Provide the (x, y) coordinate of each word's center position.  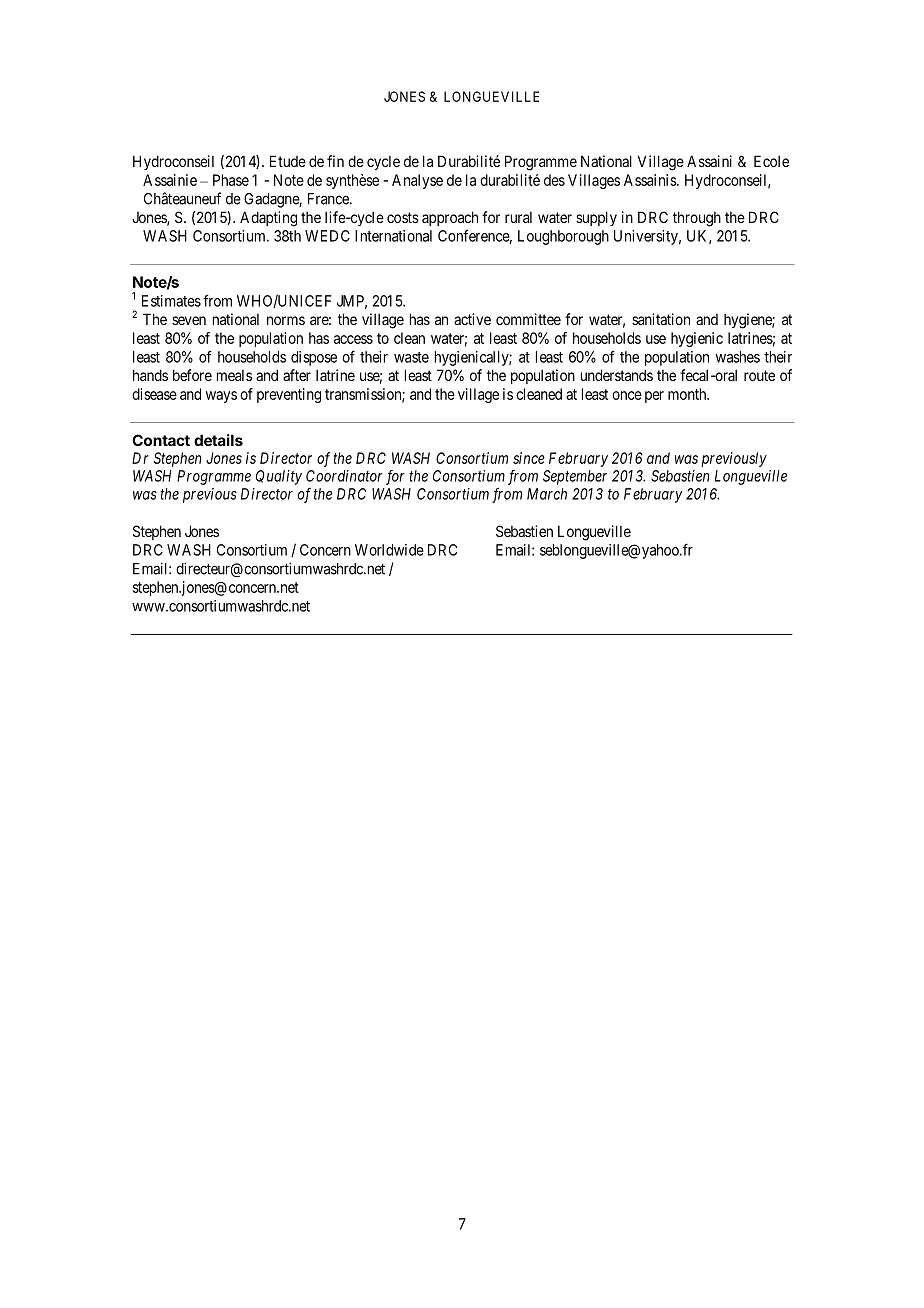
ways (221, 397)
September (575, 477)
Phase (231, 180)
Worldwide (389, 550)
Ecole (771, 161)
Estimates (171, 301)
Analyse (417, 181)
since (529, 458)
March (547, 494)
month (688, 394)
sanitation (661, 319)
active (472, 319)
